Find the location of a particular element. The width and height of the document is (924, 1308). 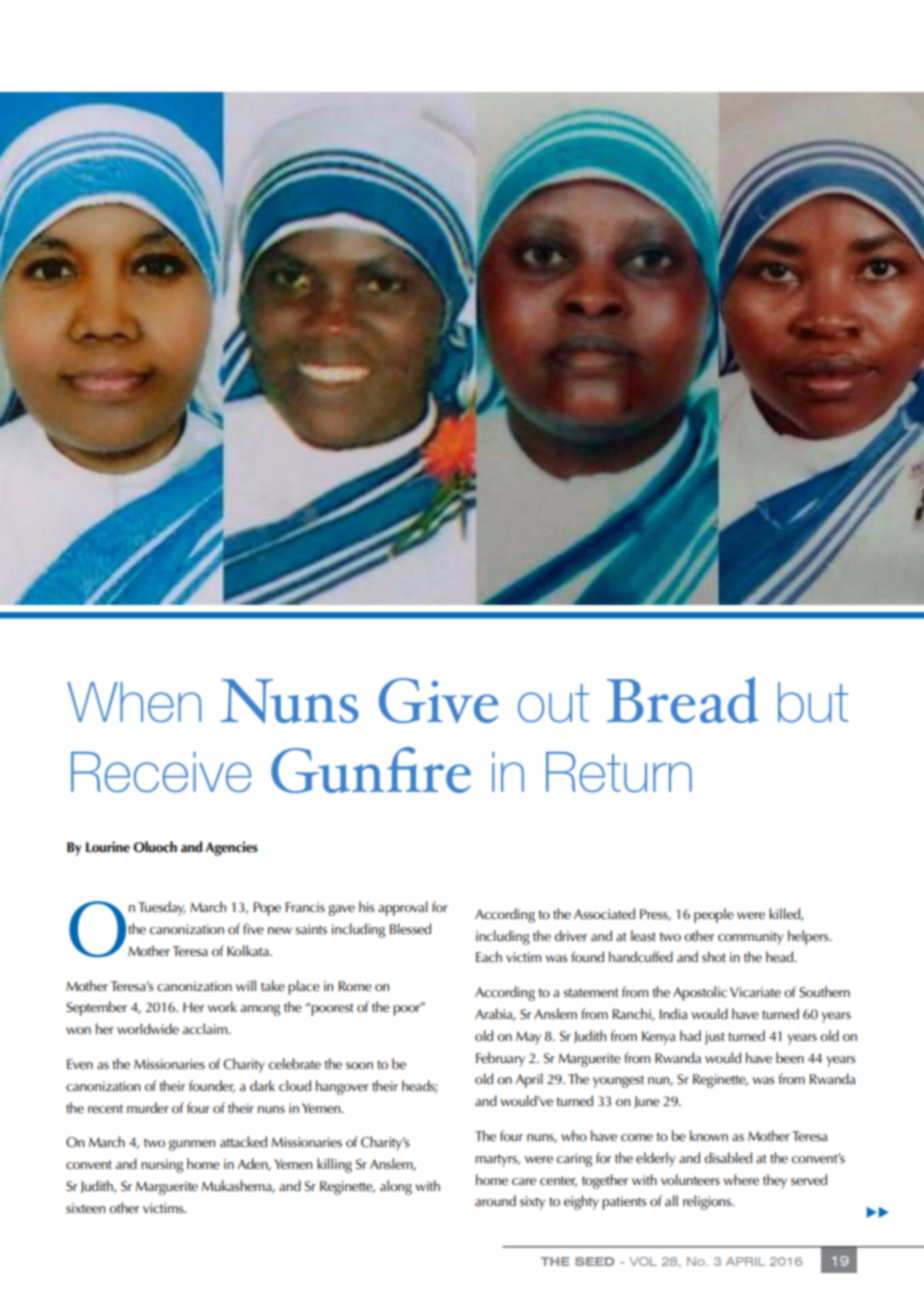

sixteen is located at coordinates (85, 1208).
